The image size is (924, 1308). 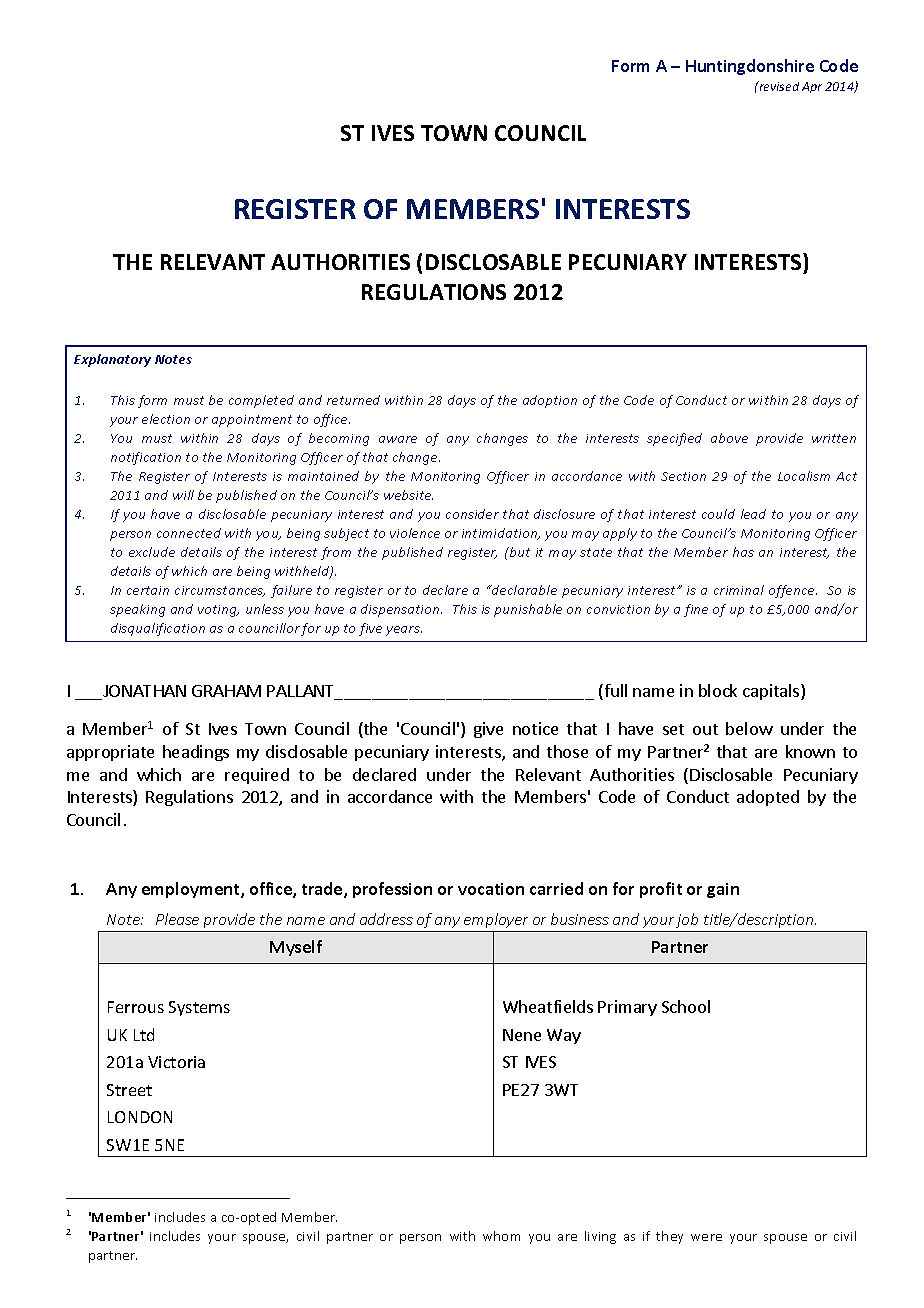 What do you see at coordinates (192, 890) in the screenshot?
I see `employment` at bounding box center [192, 890].
